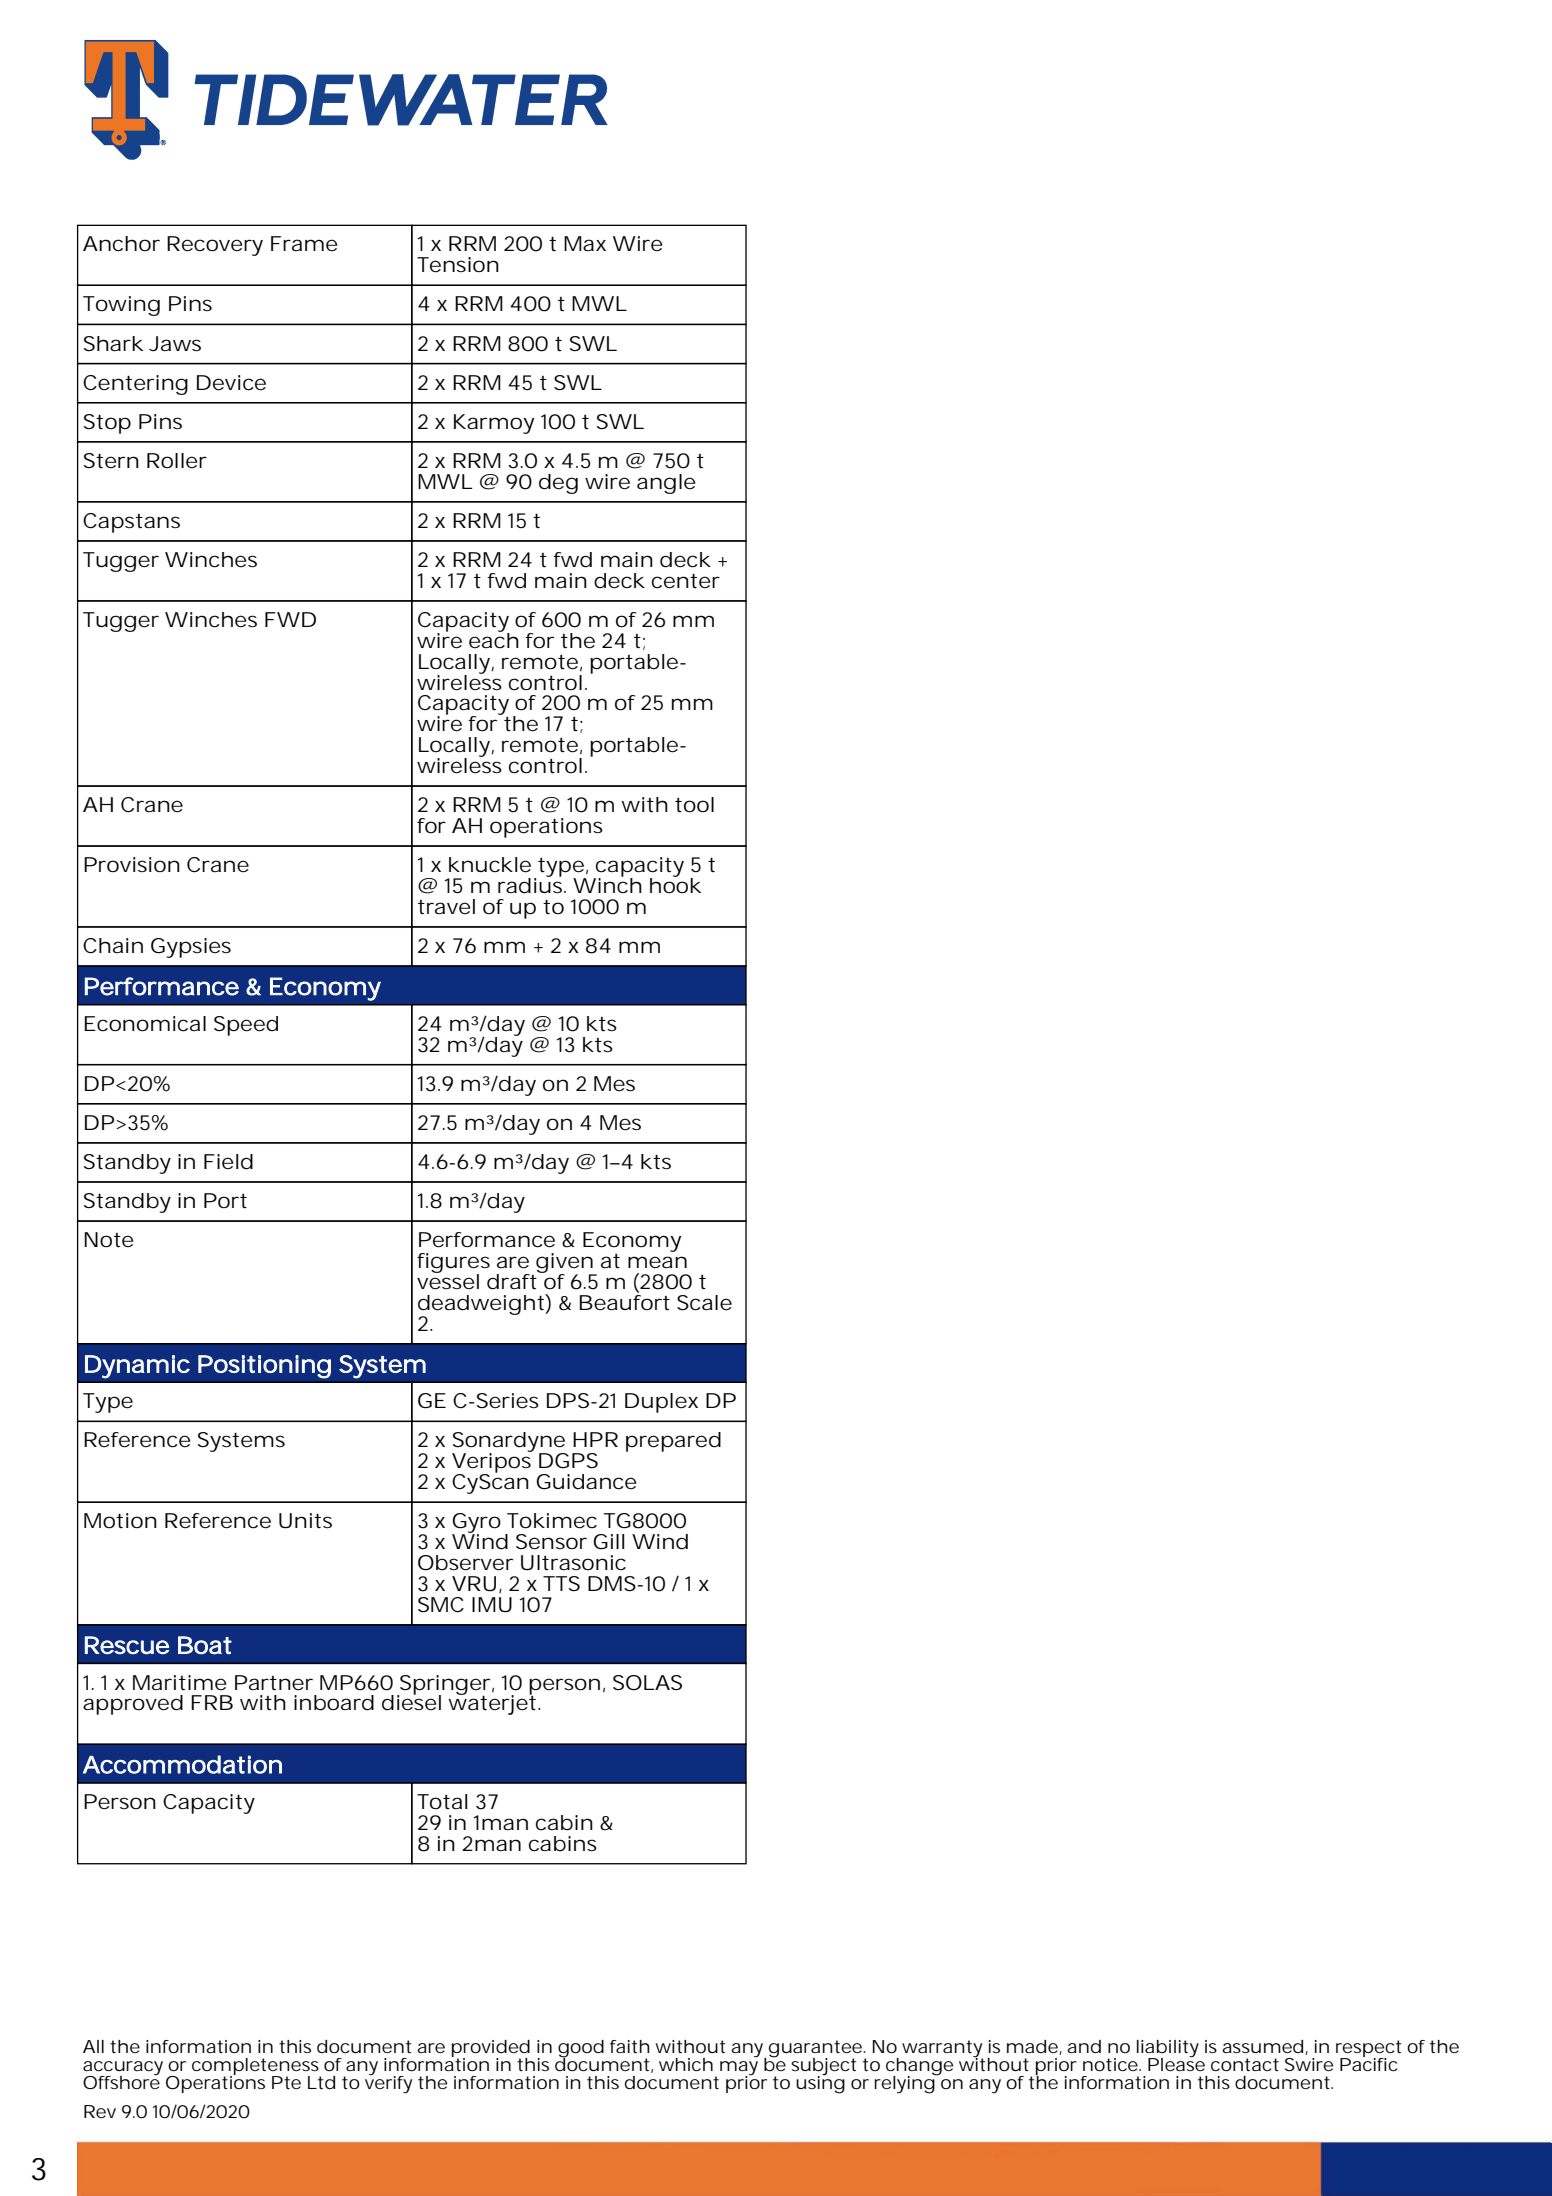 The image size is (1552, 2196). I want to click on hook, so click(675, 885).
